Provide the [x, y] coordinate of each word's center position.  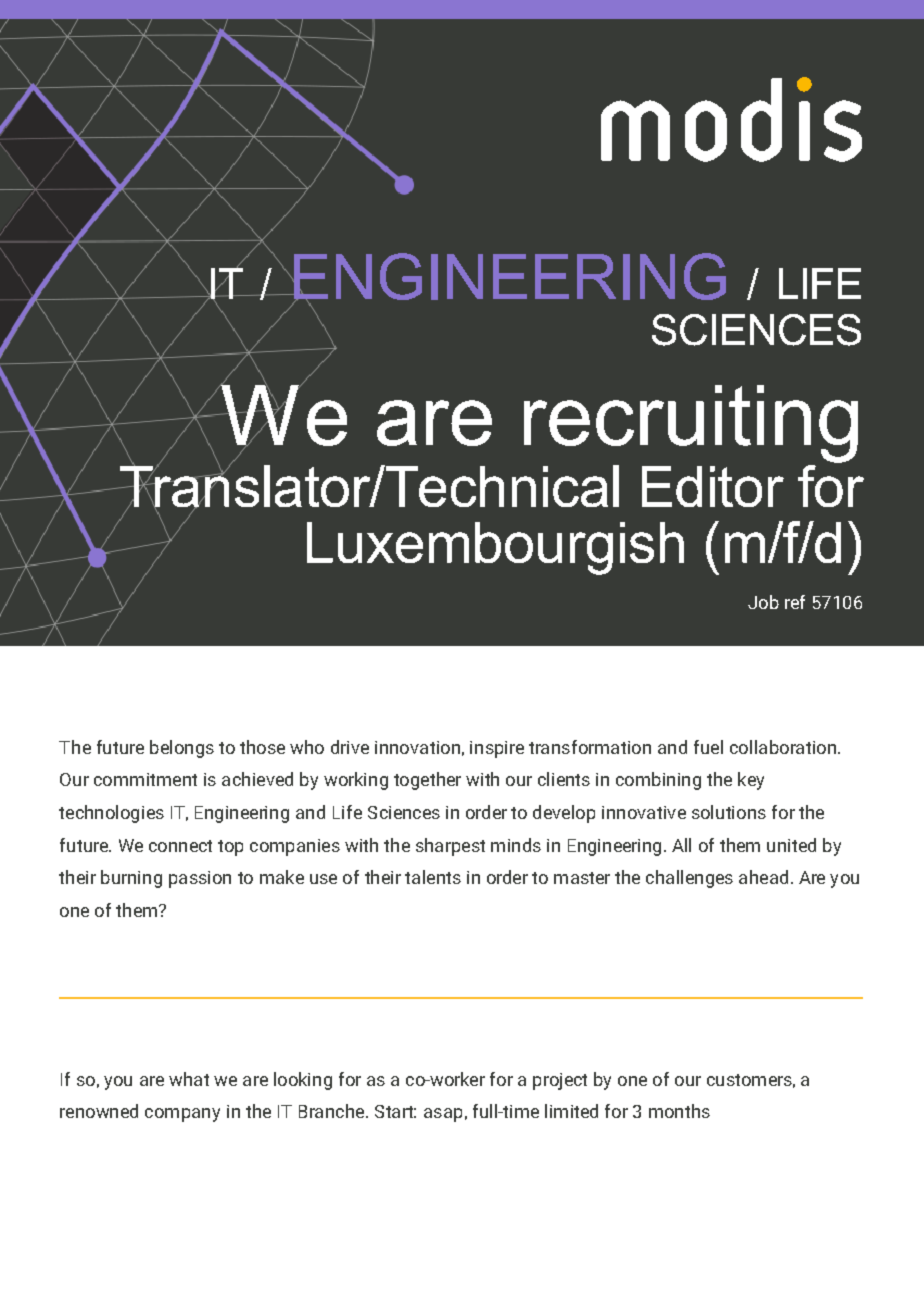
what [189, 1079]
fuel [708, 747]
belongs [182, 749]
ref [795, 602]
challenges [689, 879]
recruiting [691, 424]
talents [433, 877]
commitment [145, 779]
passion [200, 879]
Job [763, 602]
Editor [713, 486]
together [427, 781]
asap [443, 1115]
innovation [417, 747]
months [679, 1111]
